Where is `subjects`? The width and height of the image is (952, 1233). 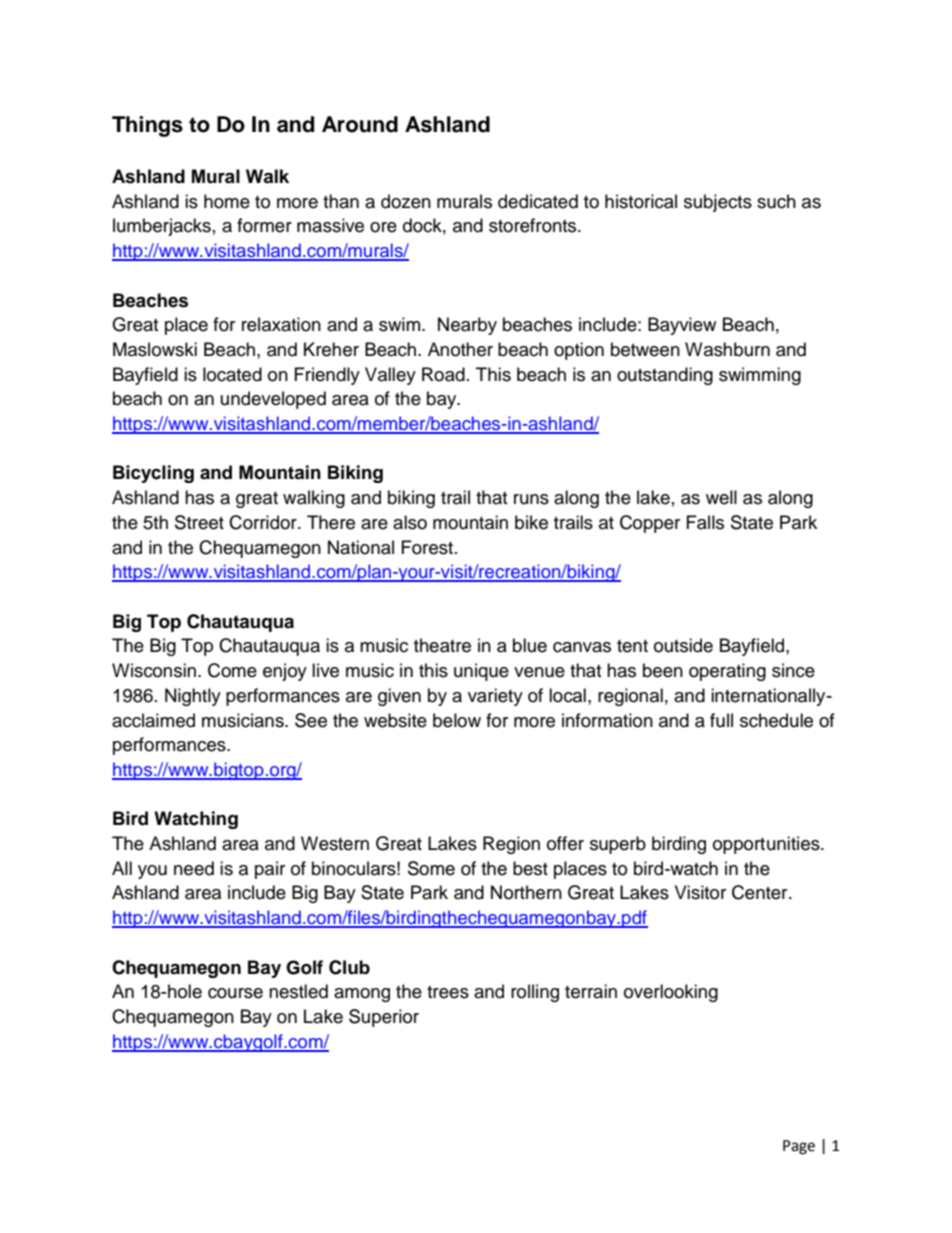
subjects is located at coordinates (718, 203).
